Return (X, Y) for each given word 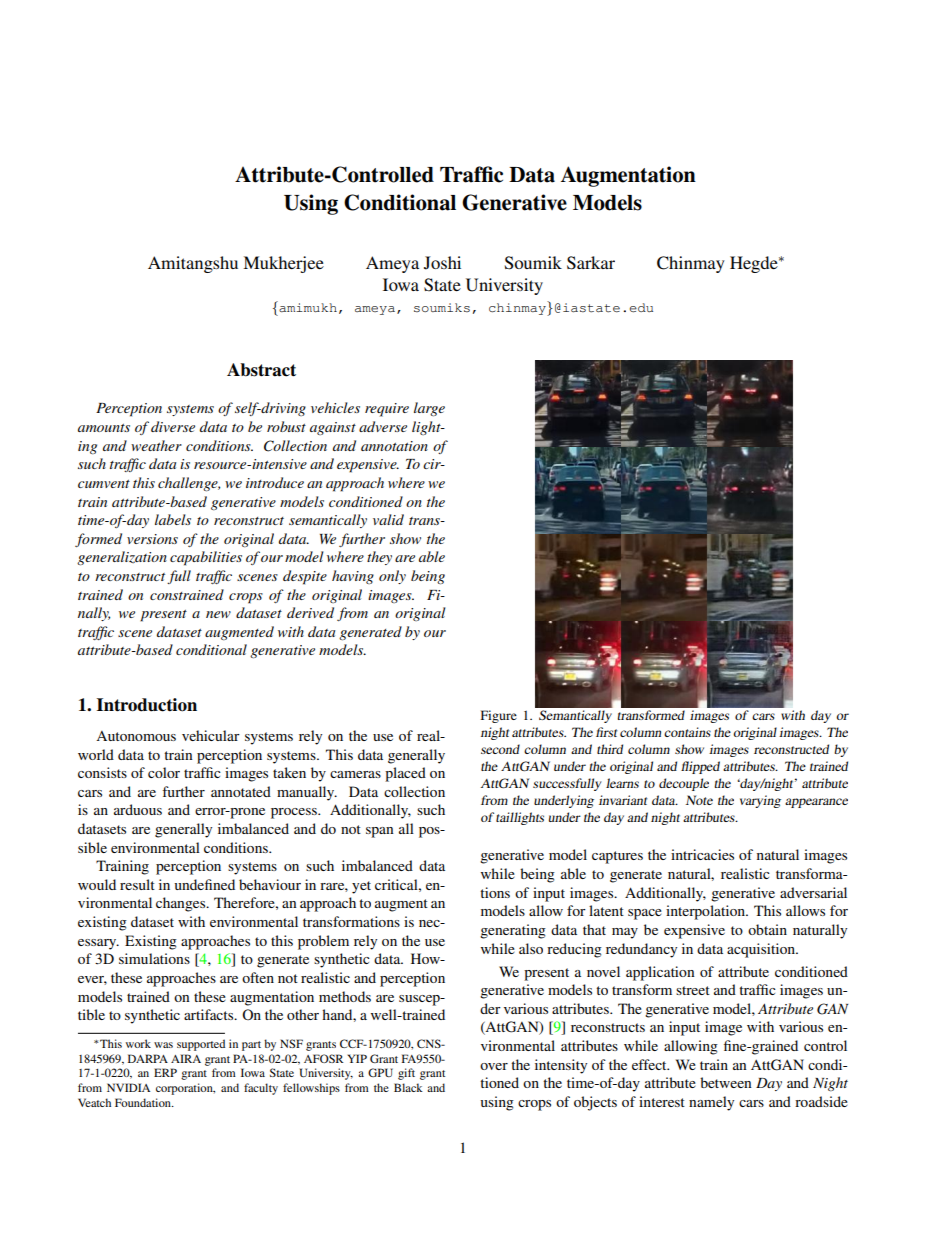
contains (687, 732)
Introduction (147, 705)
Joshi (442, 263)
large (429, 409)
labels (173, 519)
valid (388, 519)
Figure (499, 716)
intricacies (702, 854)
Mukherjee (283, 264)
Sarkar (591, 263)
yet (361, 887)
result (137, 884)
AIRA (186, 1058)
